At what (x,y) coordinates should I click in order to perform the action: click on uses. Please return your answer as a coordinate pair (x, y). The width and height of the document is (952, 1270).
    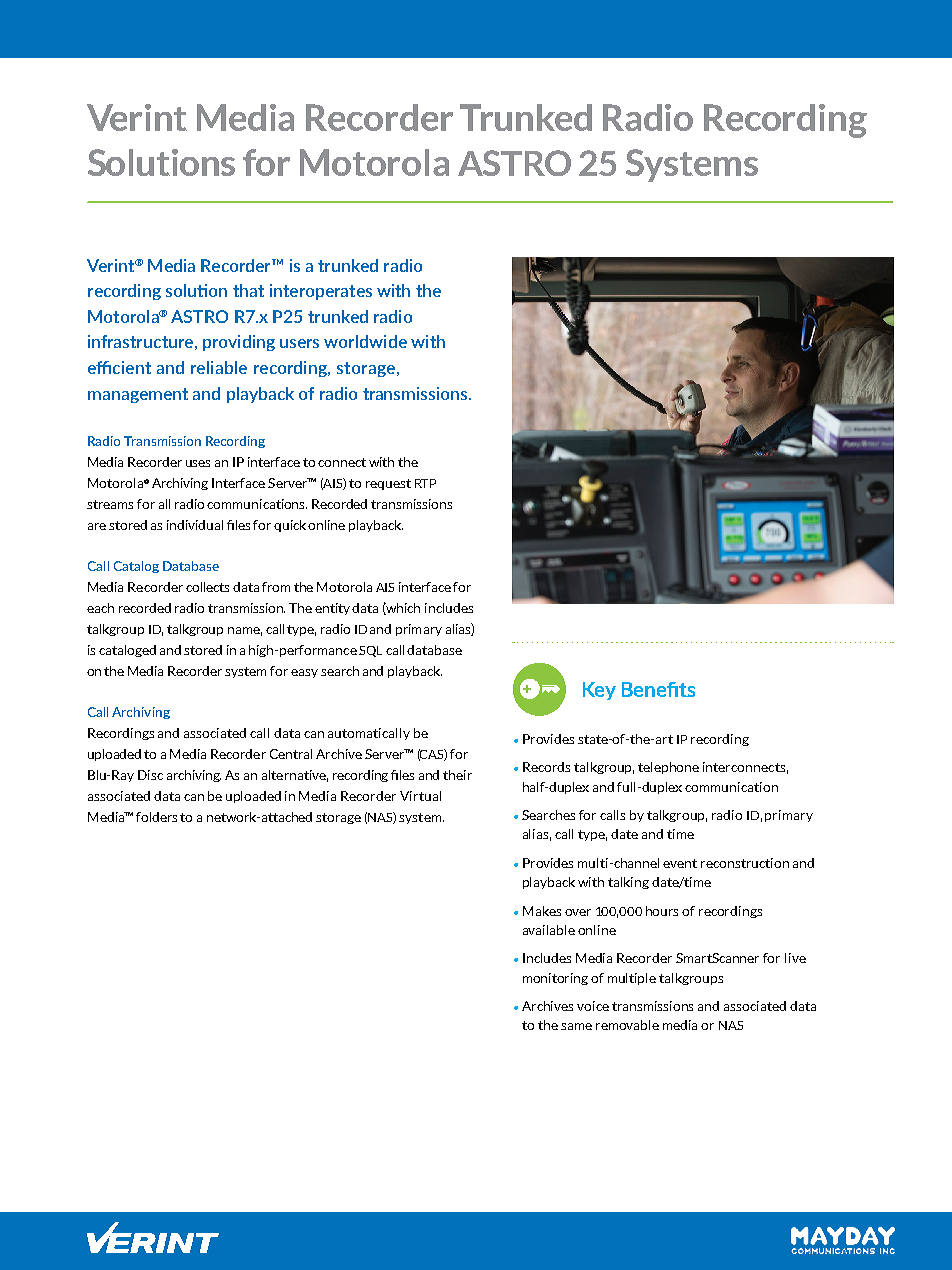
    Looking at the image, I should click on (198, 463).
